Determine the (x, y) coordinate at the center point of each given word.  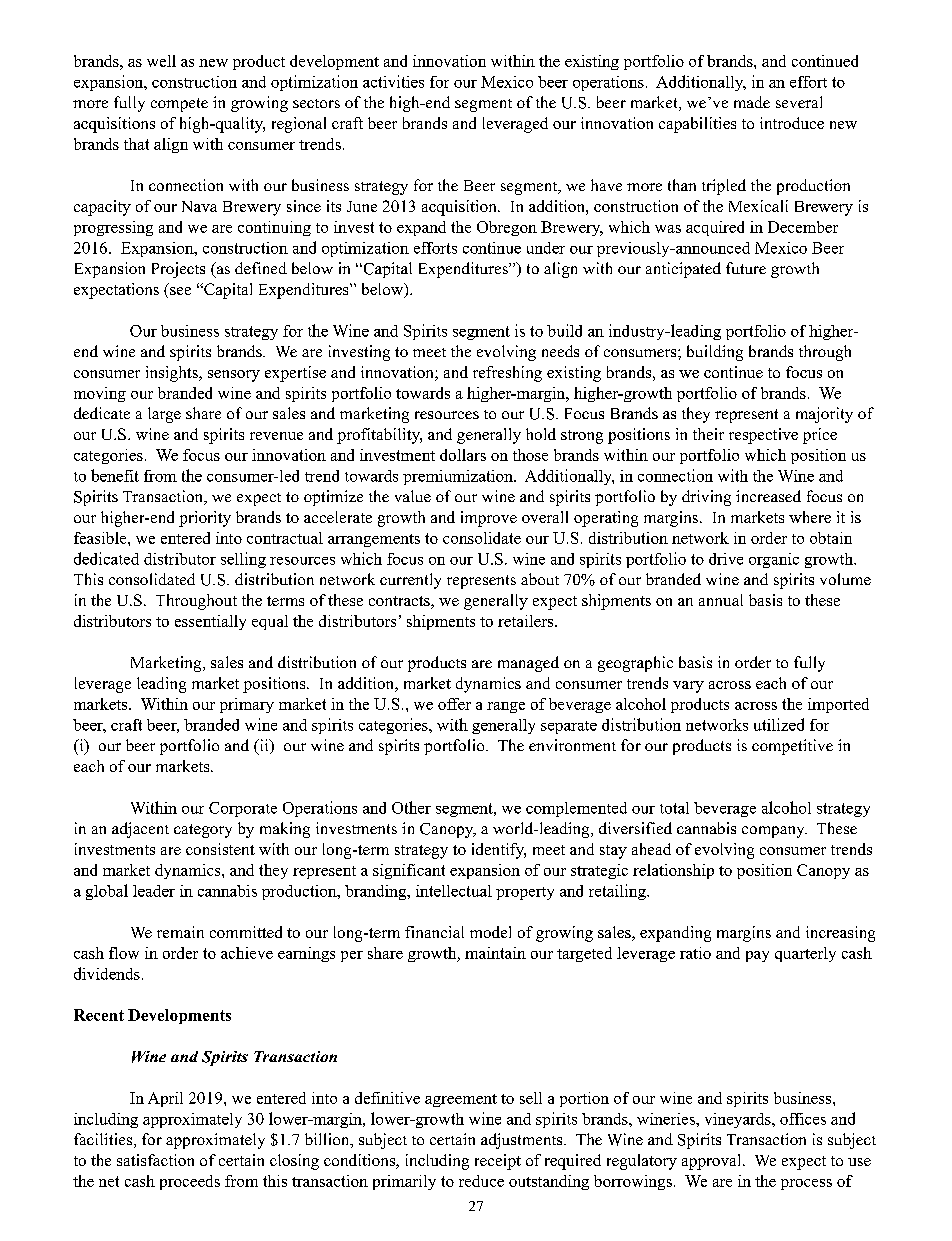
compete (179, 105)
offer (454, 704)
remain (180, 932)
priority (205, 519)
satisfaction (155, 1160)
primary (247, 705)
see (180, 291)
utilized (779, 724)
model (490, 932)
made (752, 102)
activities (393, 81)
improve (489, 519)
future (746, 268)
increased (768, 496)
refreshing (507, 374)
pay (757, 956)
